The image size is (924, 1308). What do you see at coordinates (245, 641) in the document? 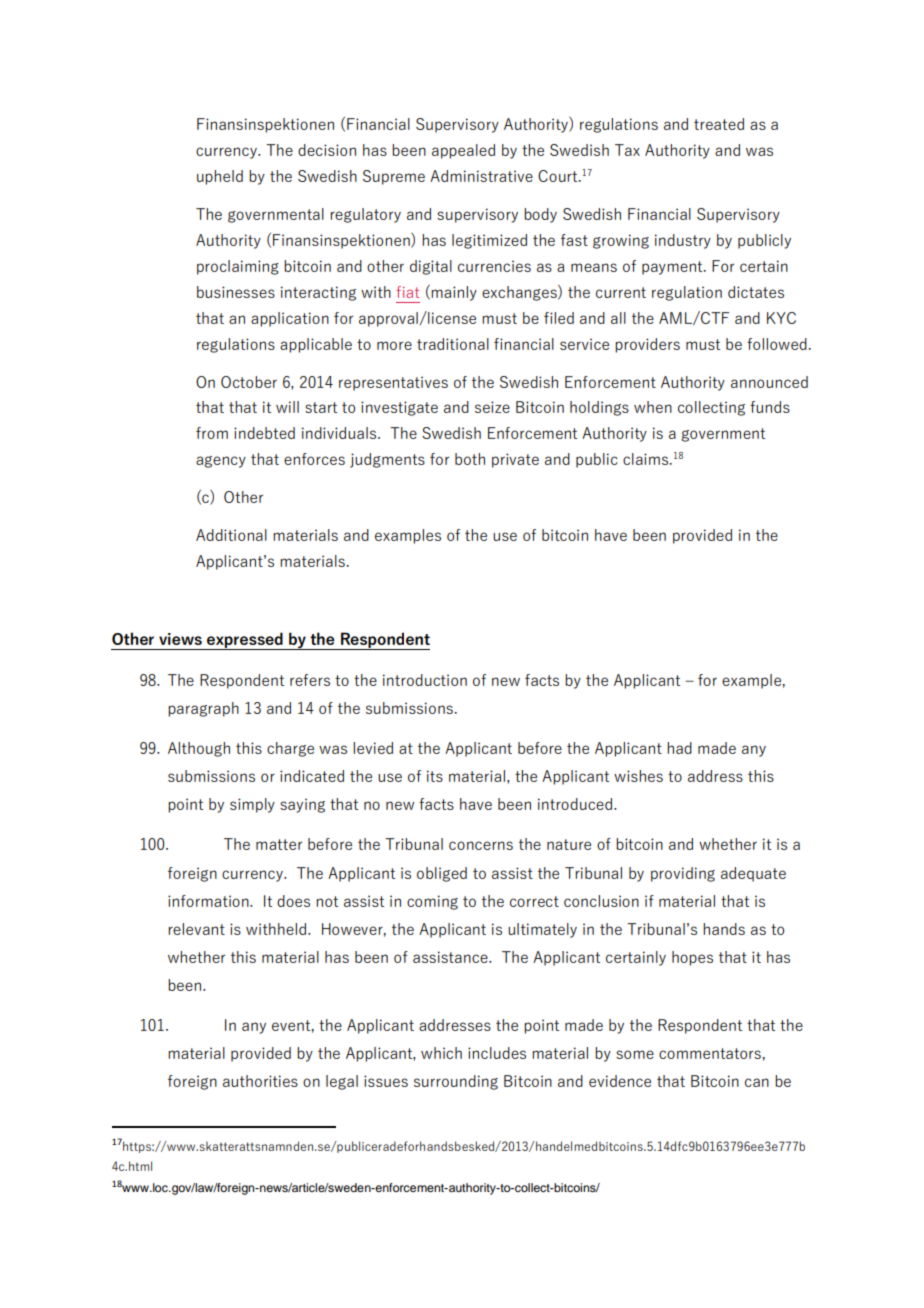
I see `expressed` at bounding box center [245, 641].
